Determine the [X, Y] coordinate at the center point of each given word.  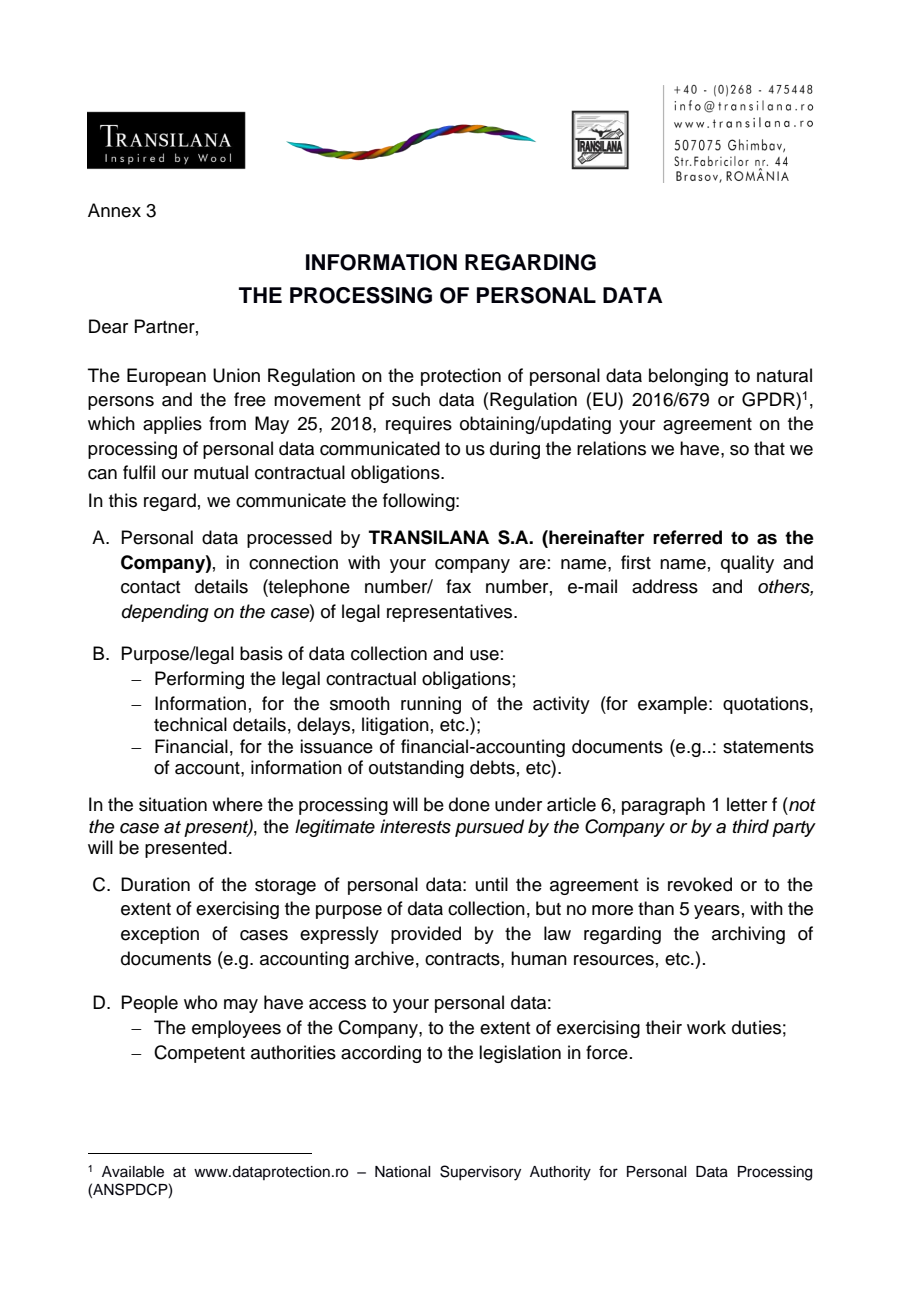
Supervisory [480, 1173]
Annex [114, 210]
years [717, 912]
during [515, 450]
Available [133, 1172]
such [411, 399]
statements [768, 747]
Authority [560, 1173]
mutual [221, 472]
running [431, 705]
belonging [688, 377]
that [769, 448]
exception [160, 935]
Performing [199, 680]
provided [426, 935]
